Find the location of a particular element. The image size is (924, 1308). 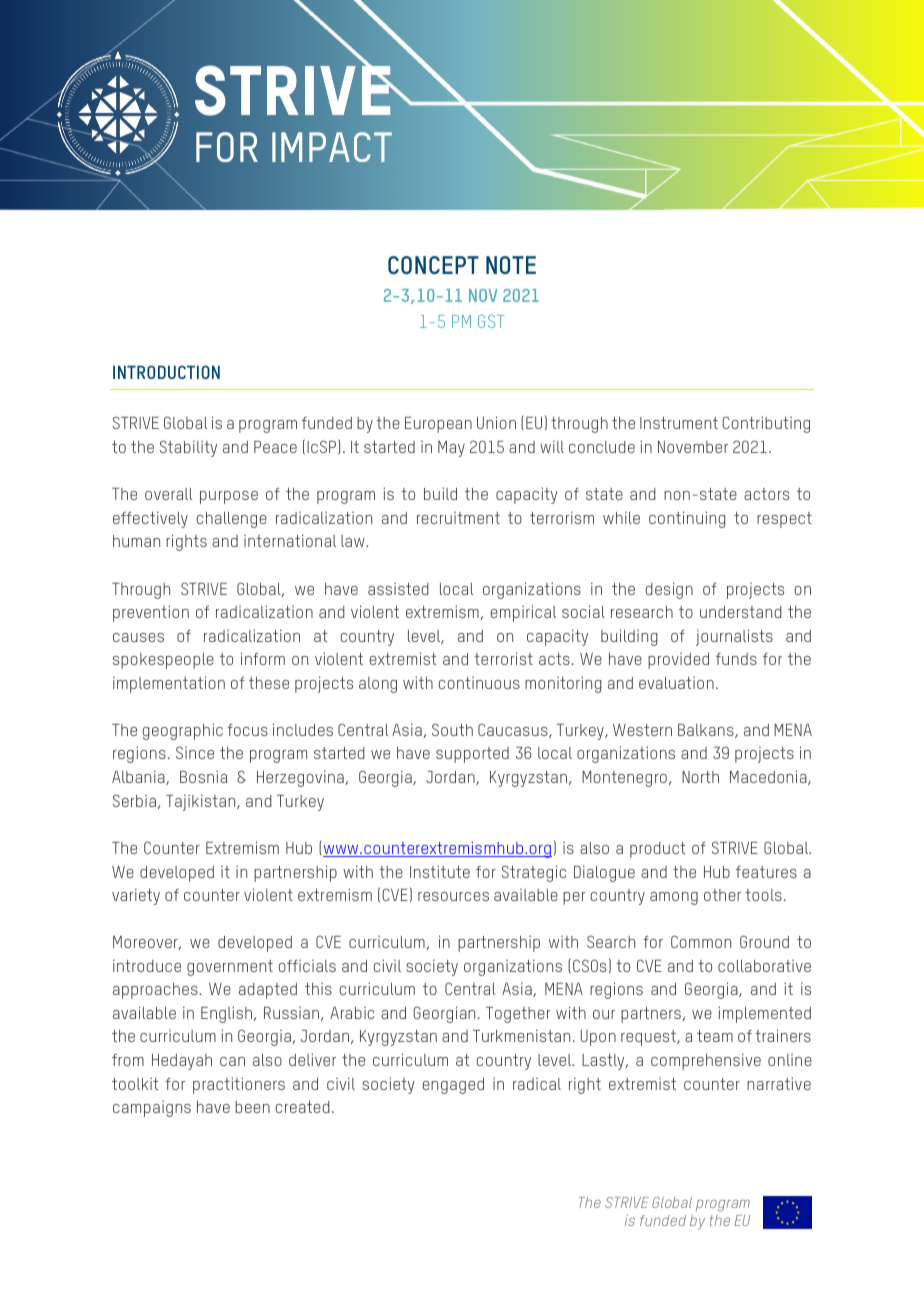

November is located at coordinates (693, 447).
